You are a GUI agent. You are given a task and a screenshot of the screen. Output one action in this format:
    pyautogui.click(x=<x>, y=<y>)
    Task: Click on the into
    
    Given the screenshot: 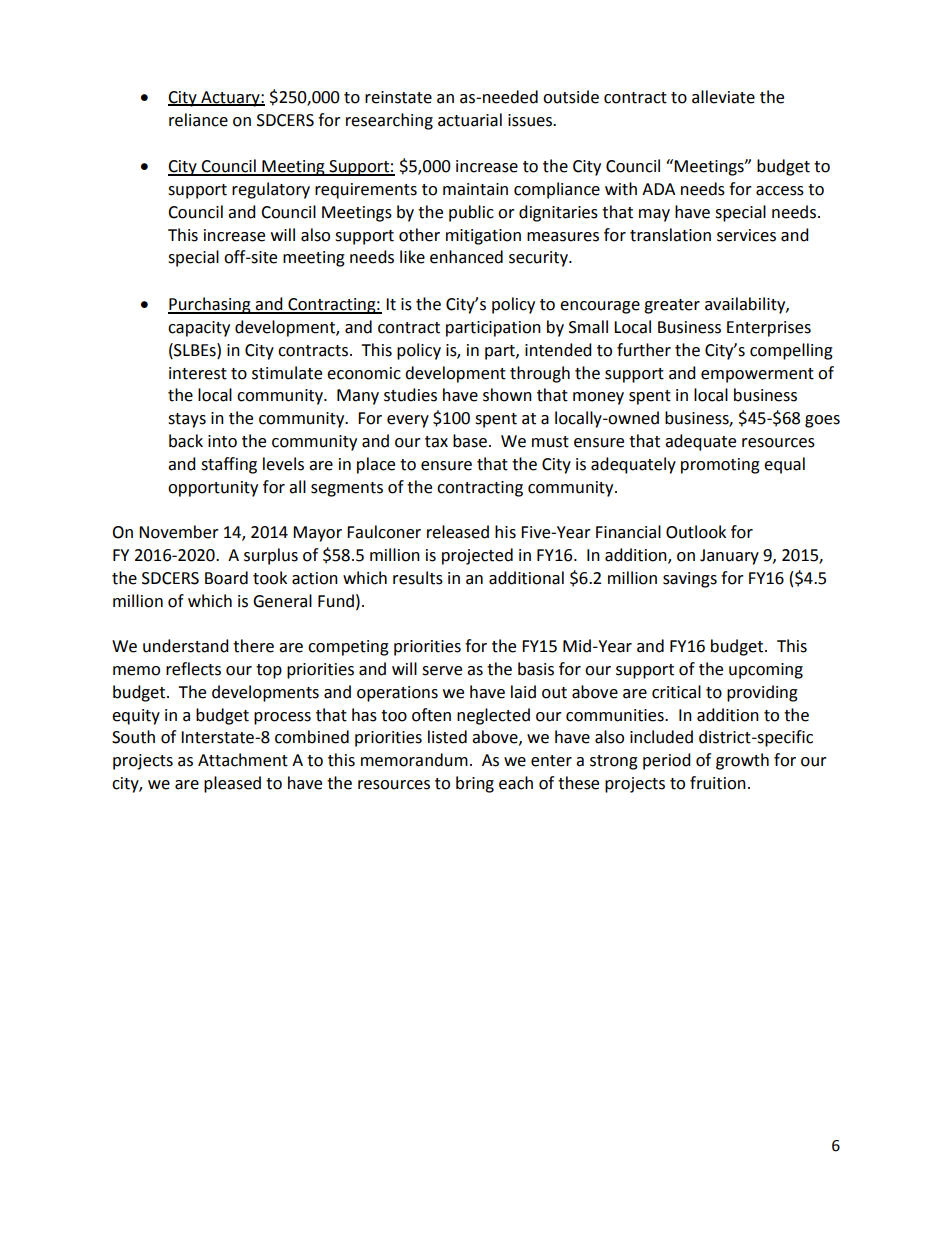 What is the action you would take?
    pyautogui.click(x=222, y=441)
